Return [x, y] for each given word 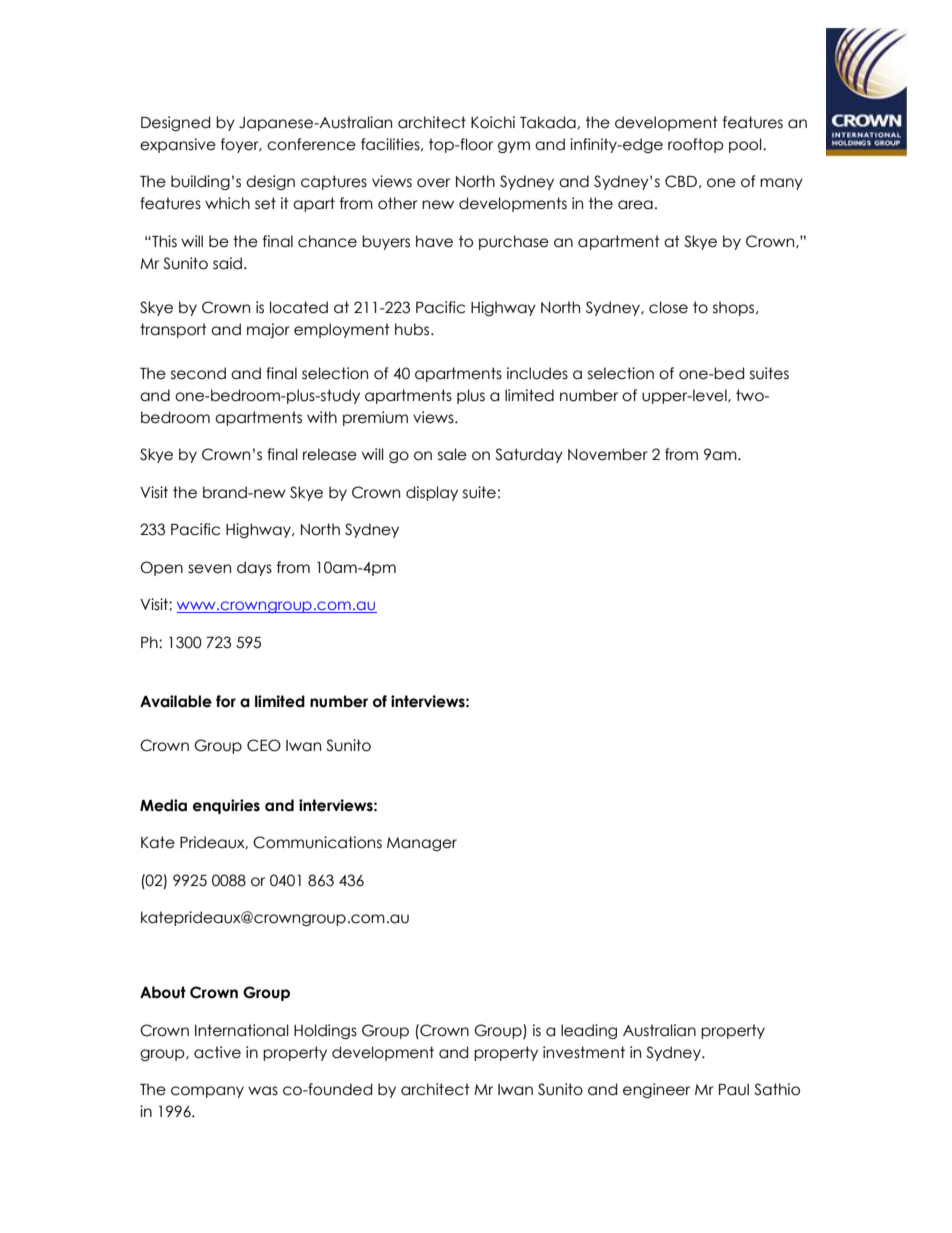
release [330, 454]
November [608, 454]
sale [452, 454]
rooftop [695, 145]
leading [589, 1031]
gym [514, 147]
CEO [264, 745]
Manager [422, 844]
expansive [178, 145]
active [217, 1052]
